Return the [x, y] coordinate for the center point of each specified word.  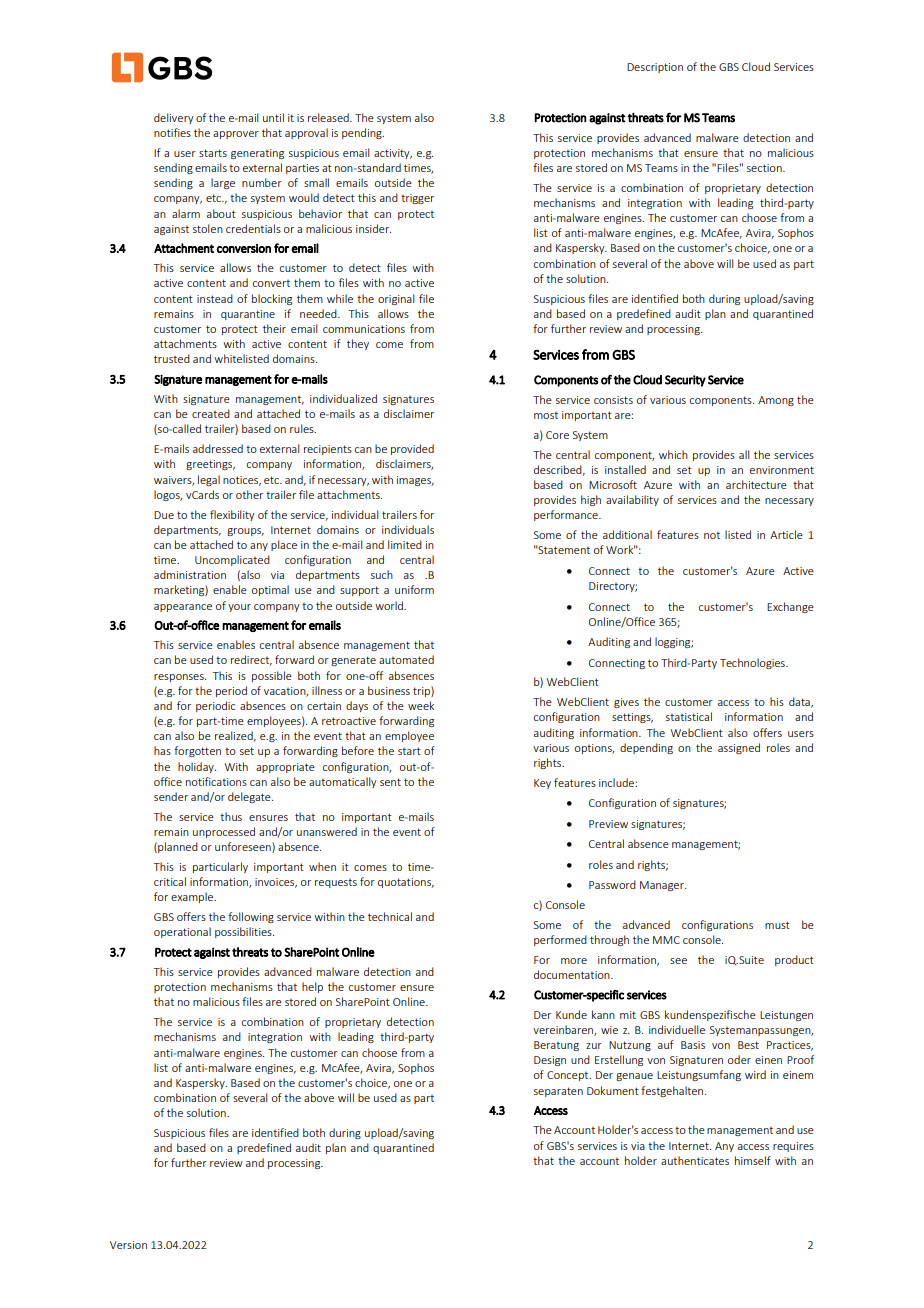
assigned [739, 748]
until [273, 117]
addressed [218, 448]
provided [412, 449]
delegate [250, 797]
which [673, 454]
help [312, 987]
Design [550, 1061]
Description [655, 68]
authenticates [695, 1160]
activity [393, 154]
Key [542, 784]
